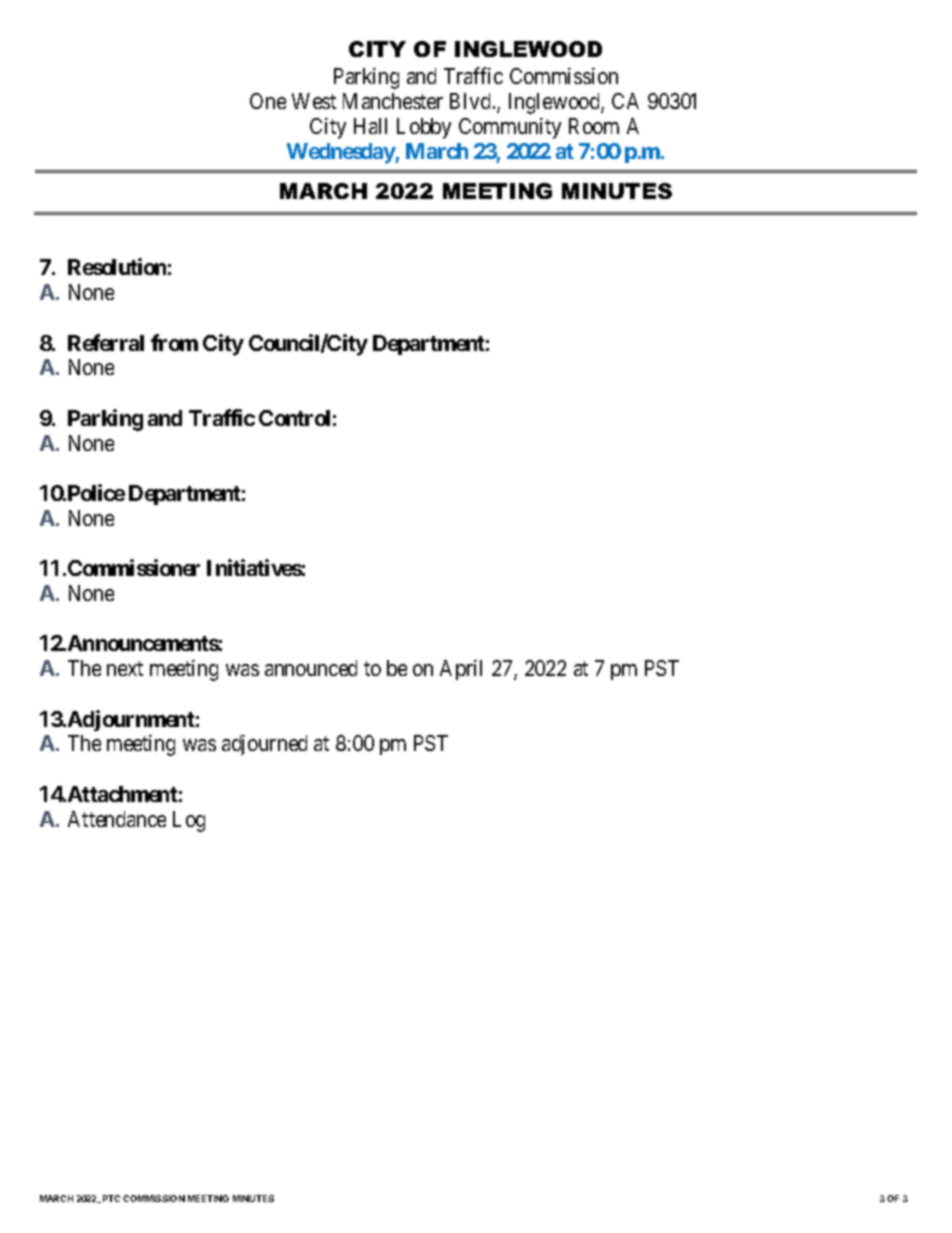  I want to click on announced, so click(311, 668).
